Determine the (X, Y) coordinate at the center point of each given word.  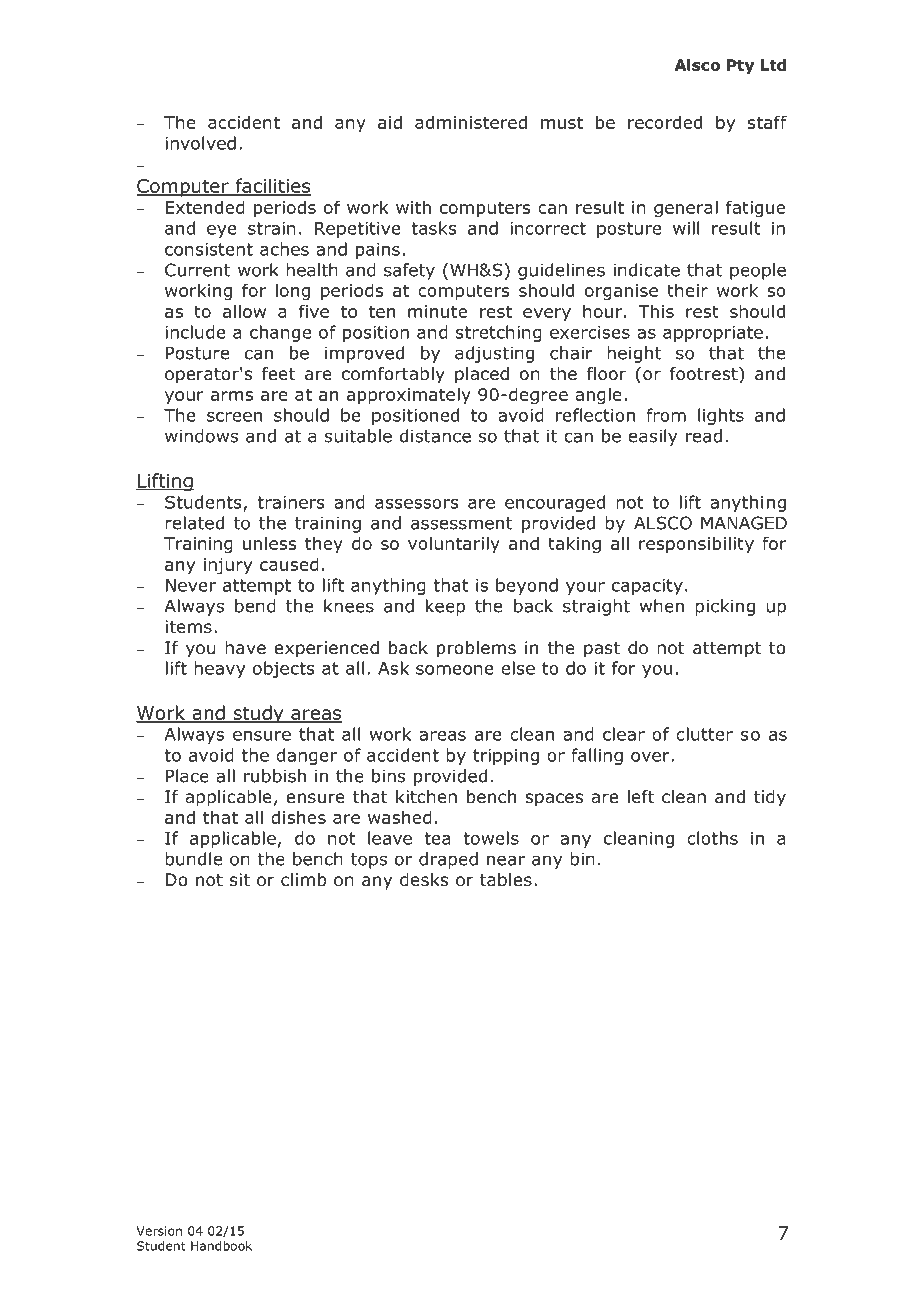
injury (228, 566)
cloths (712, 838)
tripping (506, 757)
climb (304, 880)
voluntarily (454, 544)
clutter (704, 734)
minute (437, 311)
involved (200, 143)
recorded (665, 122)
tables (506, 880)
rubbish (275, 776)
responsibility (696, 544)
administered (471, 122)
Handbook (221, 1246)
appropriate (713, 334)
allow (244, 311)
